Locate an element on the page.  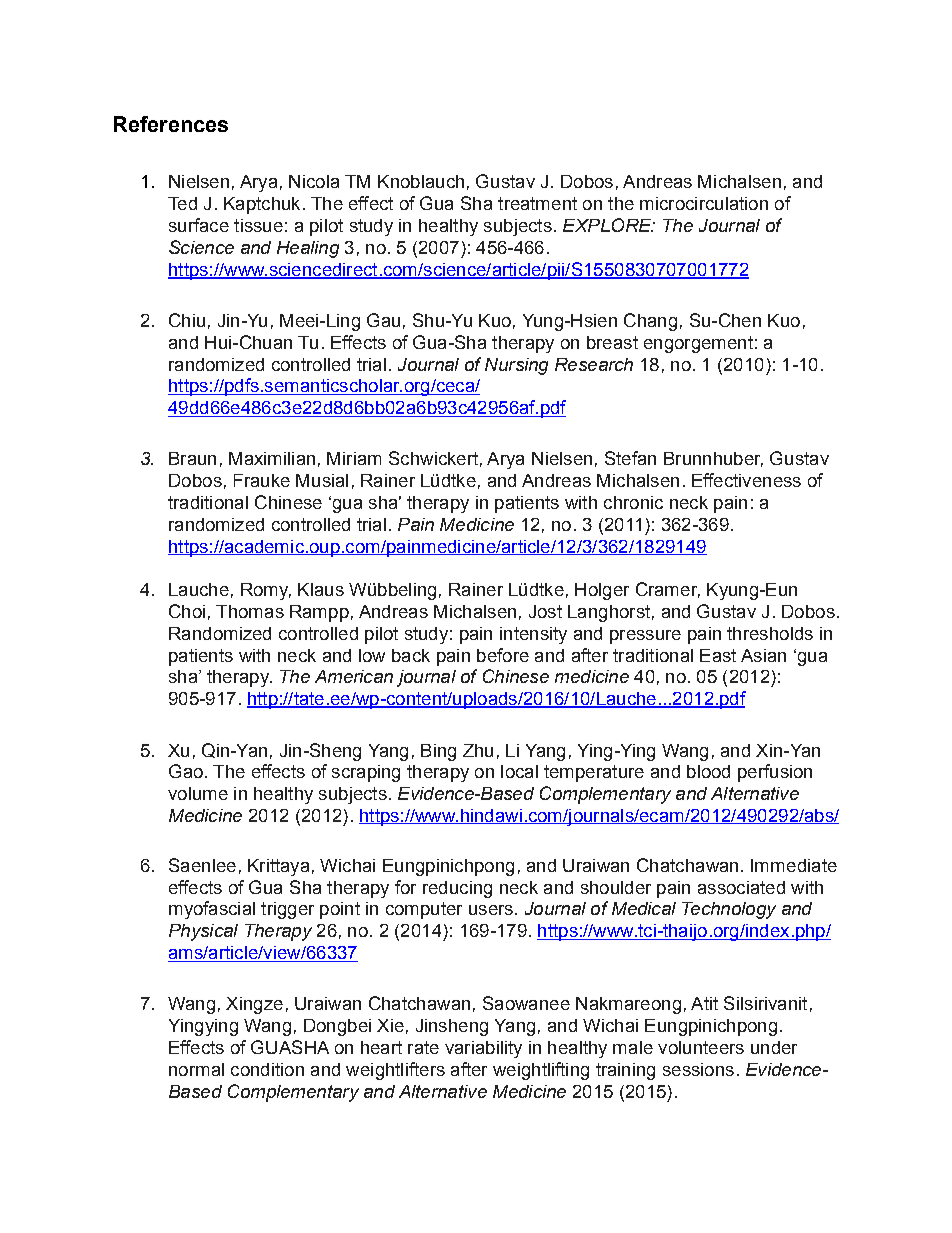
Nursing is located at coordinates (516, 366).
